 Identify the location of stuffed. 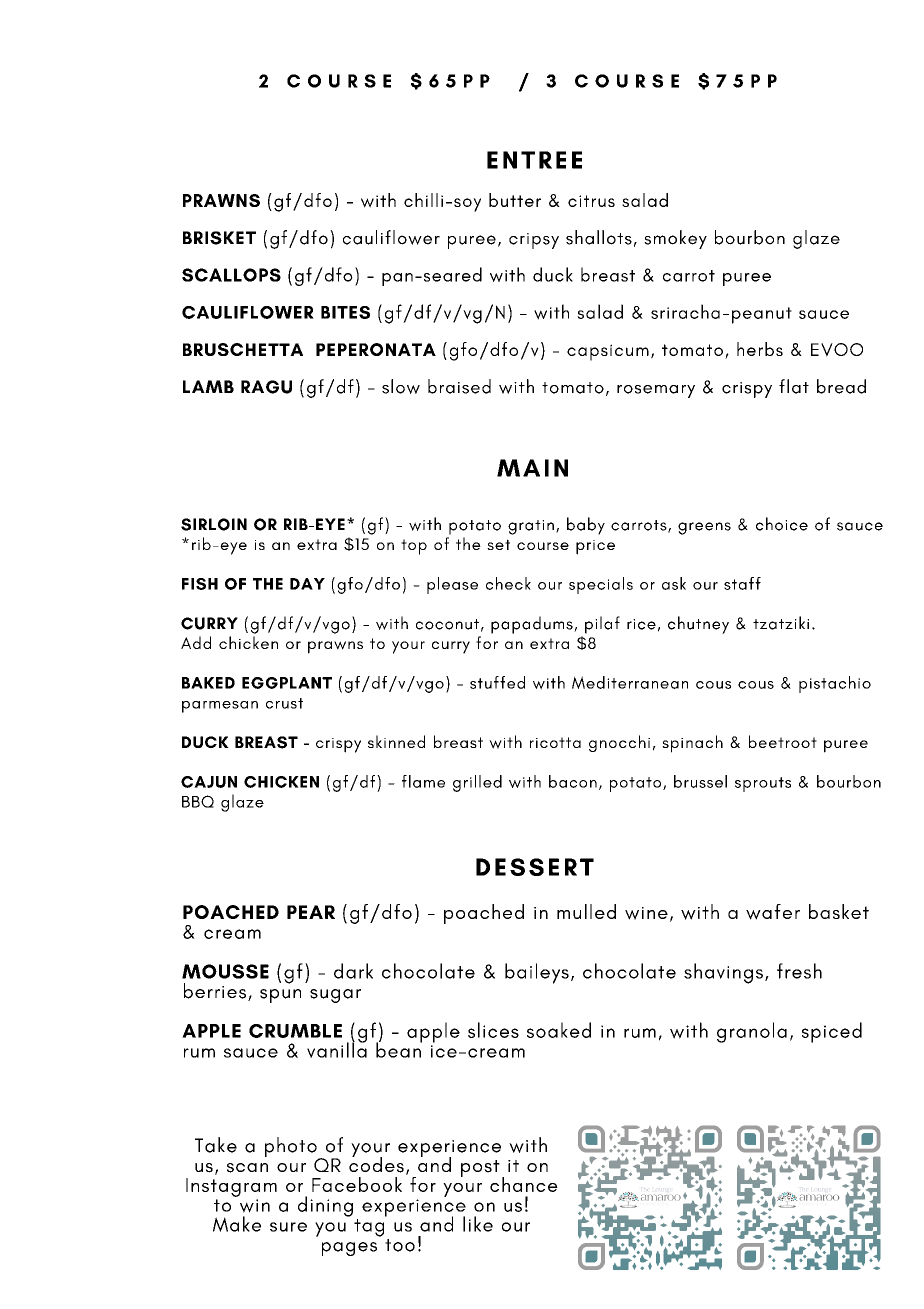
(497, 682).
